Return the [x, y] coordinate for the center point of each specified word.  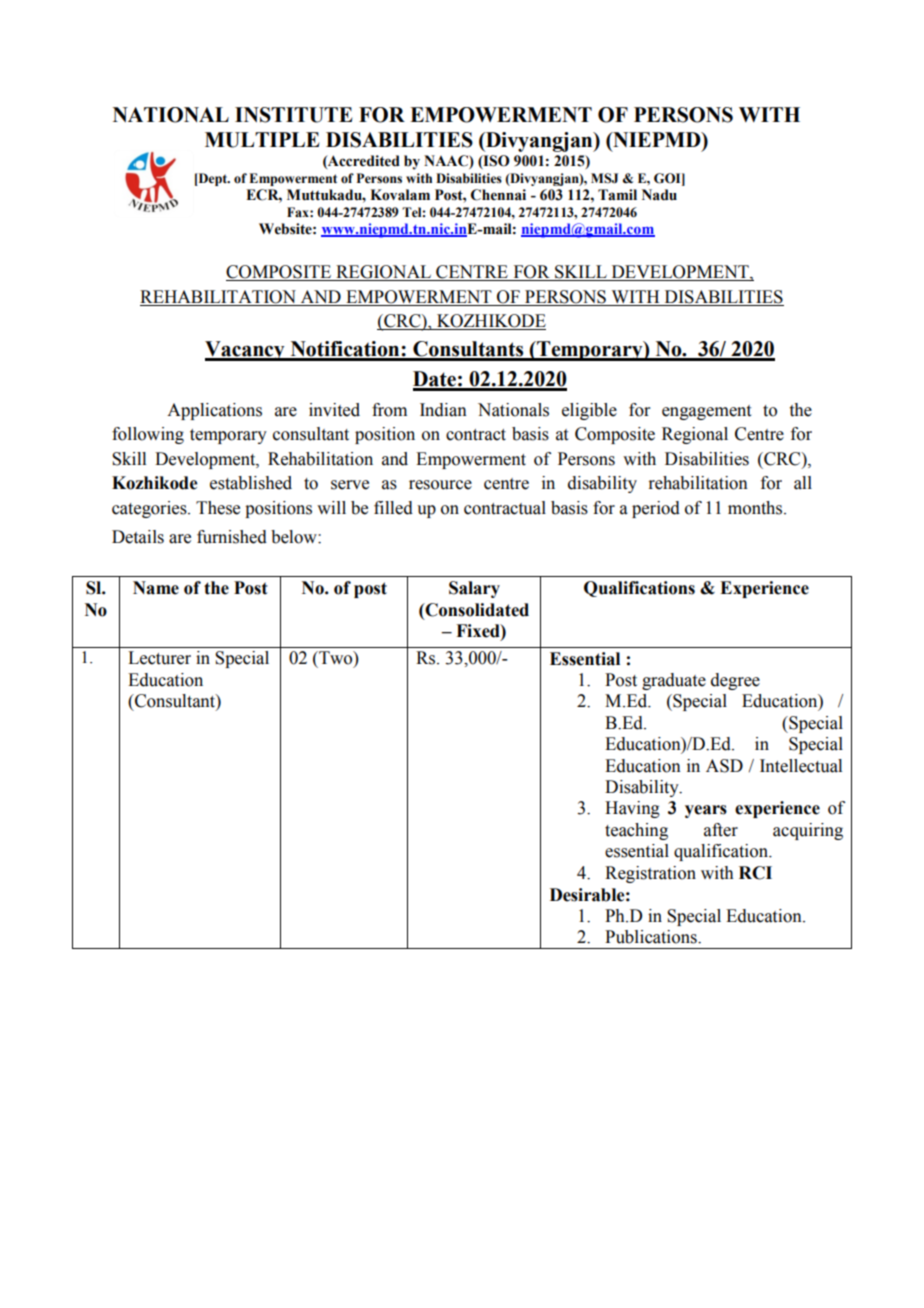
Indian [443, 410]
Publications [652, 937]
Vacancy [246, 351]
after [721, 830]
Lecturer [159, 658]
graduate [674, 681]
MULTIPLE [262, 140]
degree [735, 681]
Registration [650, 874]
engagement [706, 412]
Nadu [659, 195]
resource [440, 485]
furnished [232, 537]
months [756, 508]
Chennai [498, 195]
